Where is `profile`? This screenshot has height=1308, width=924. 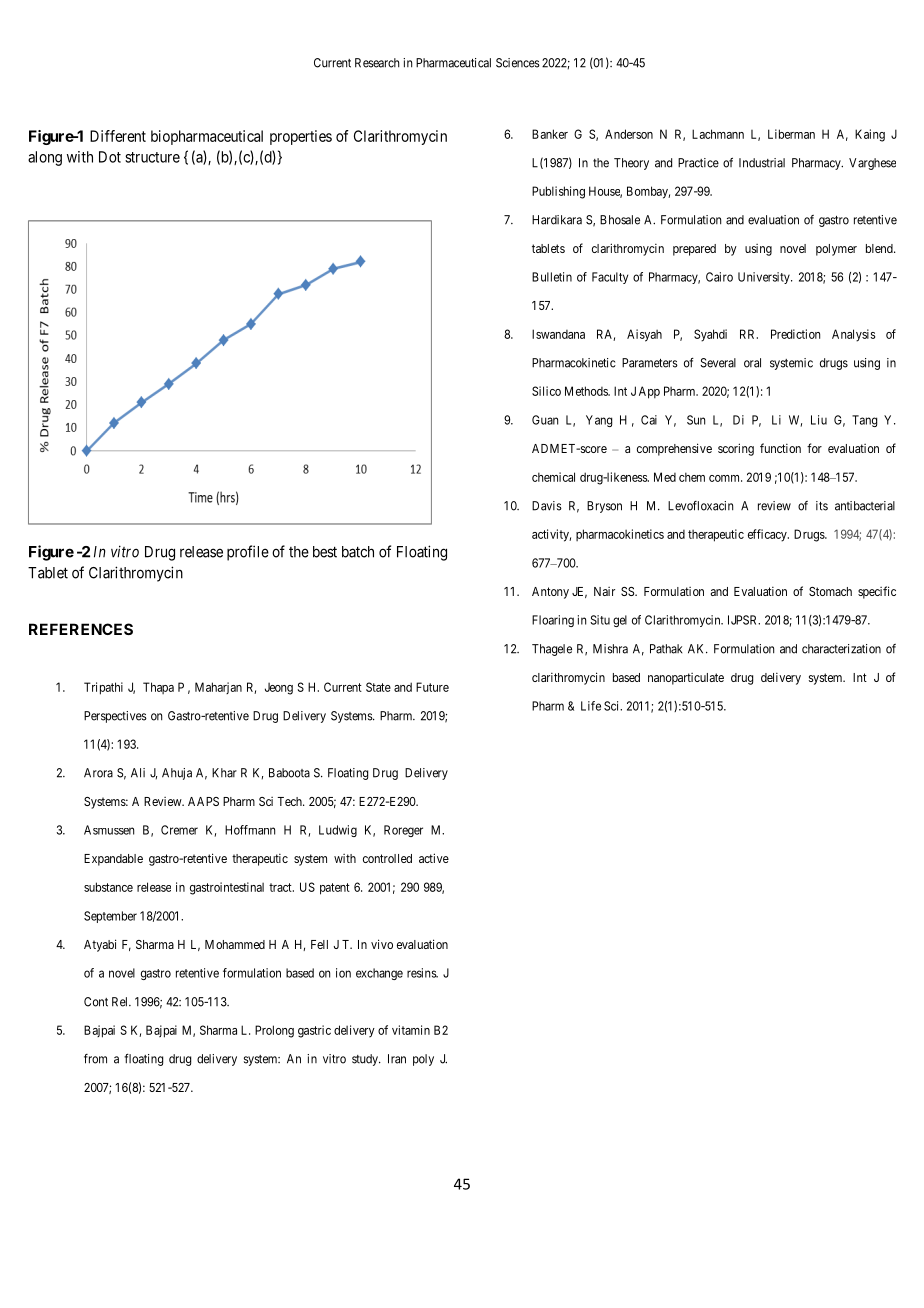
profile is located at coordinates (248, 553).
